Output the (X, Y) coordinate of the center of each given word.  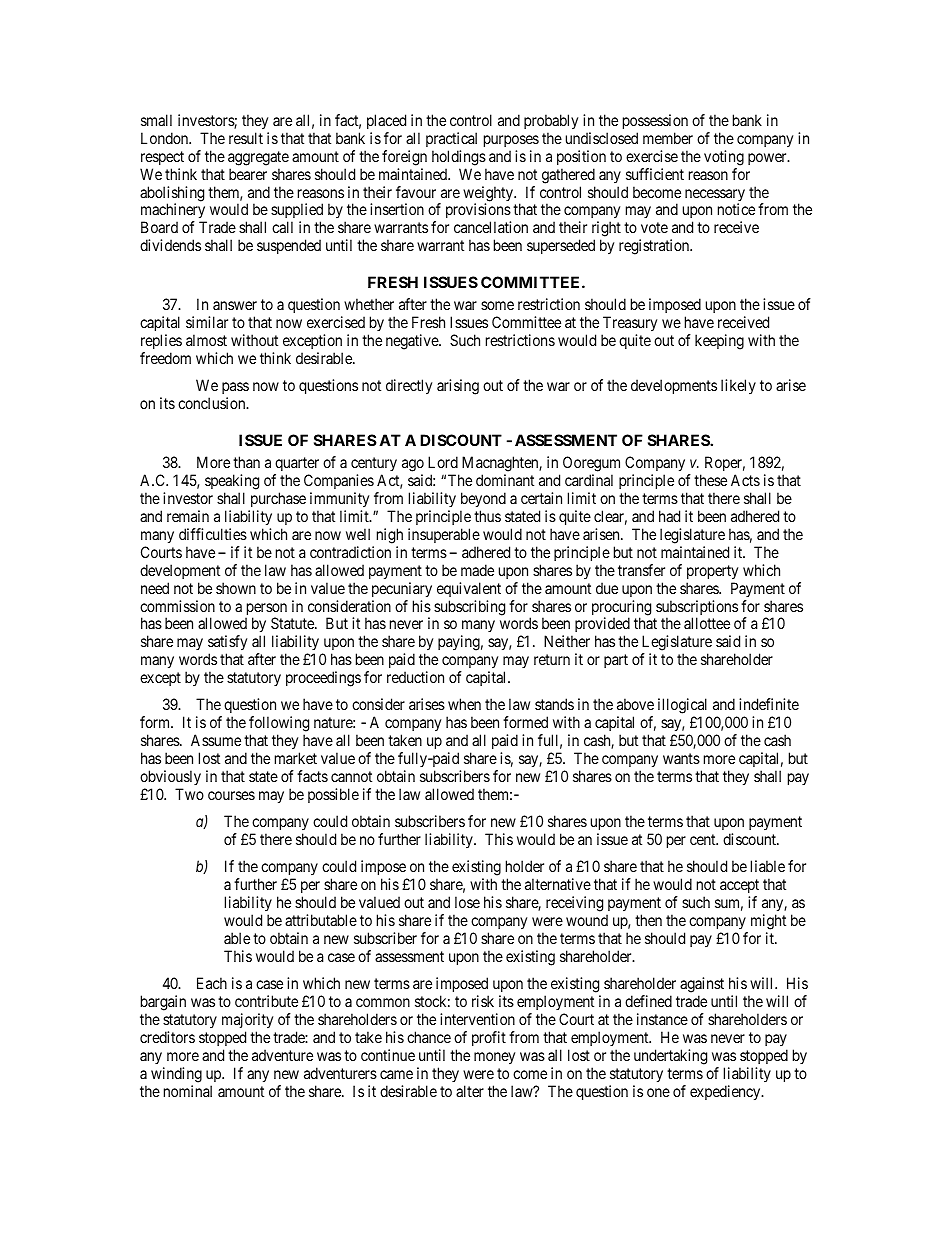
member (668, 138)
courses (231, 795)
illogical (684, 707)
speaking (232, 483)
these (710, 480)
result (246, 138)
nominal (188, 1091)
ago (413, 467)
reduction (415, 677)
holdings (459, 158)
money (494, 1058)
